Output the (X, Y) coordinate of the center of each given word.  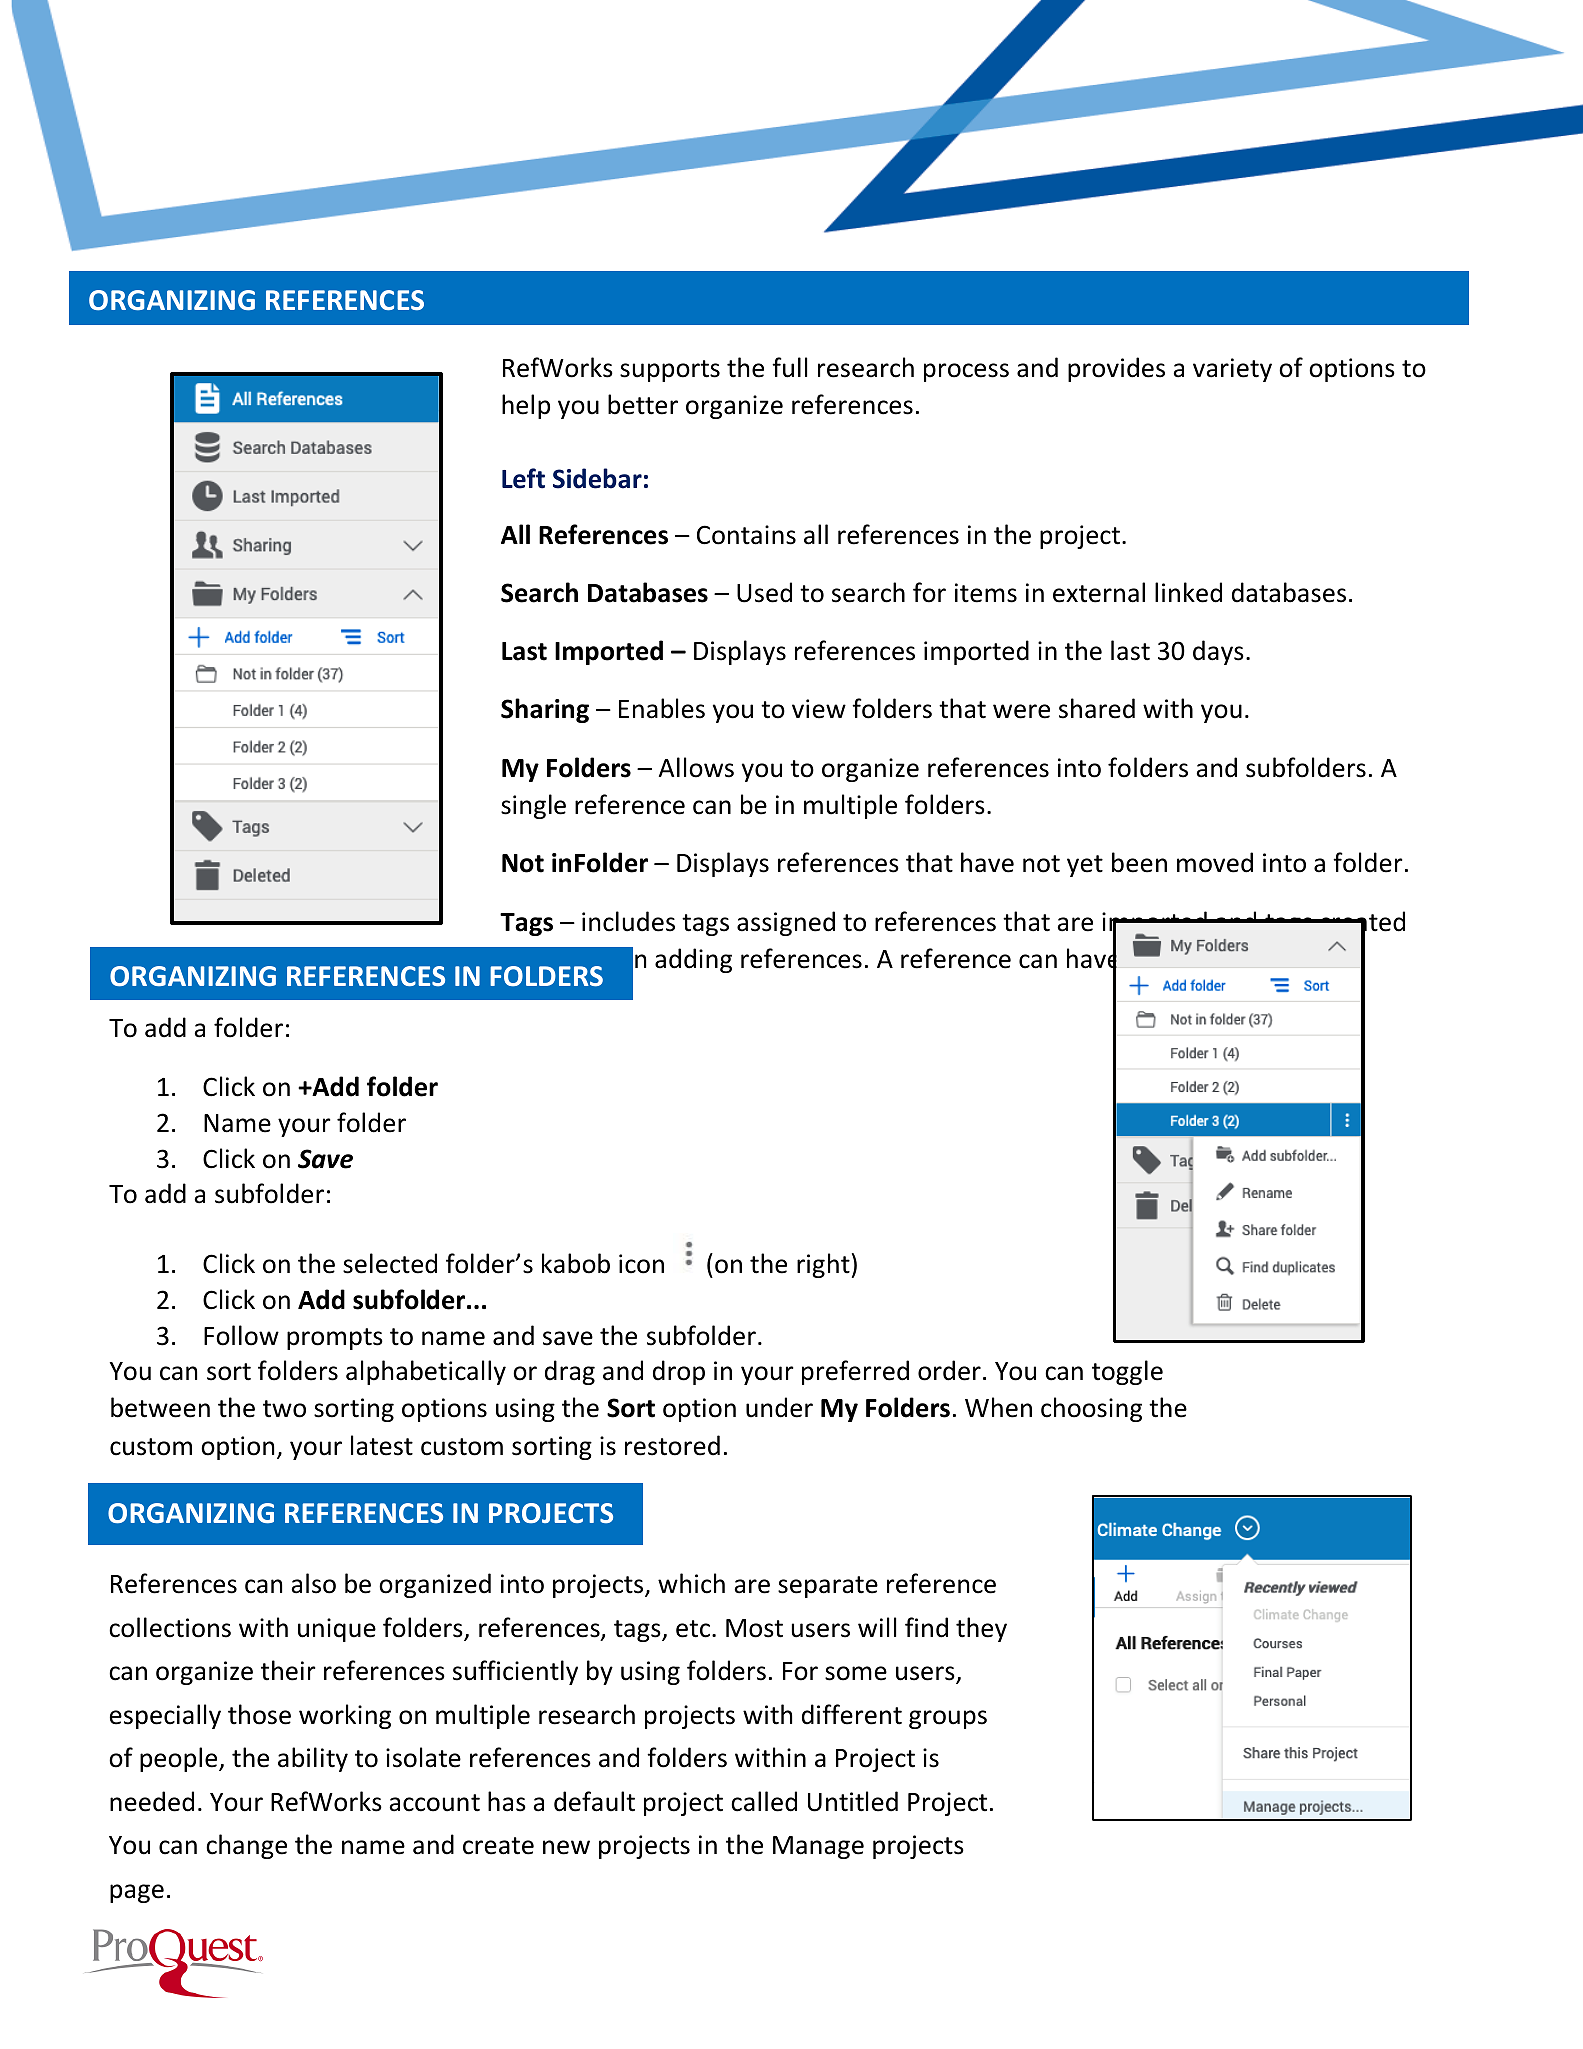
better (643, 404)
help (526, 406)
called (764, 1801)
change (246, 1846)
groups (948, 1719)
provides (1116, 369)
